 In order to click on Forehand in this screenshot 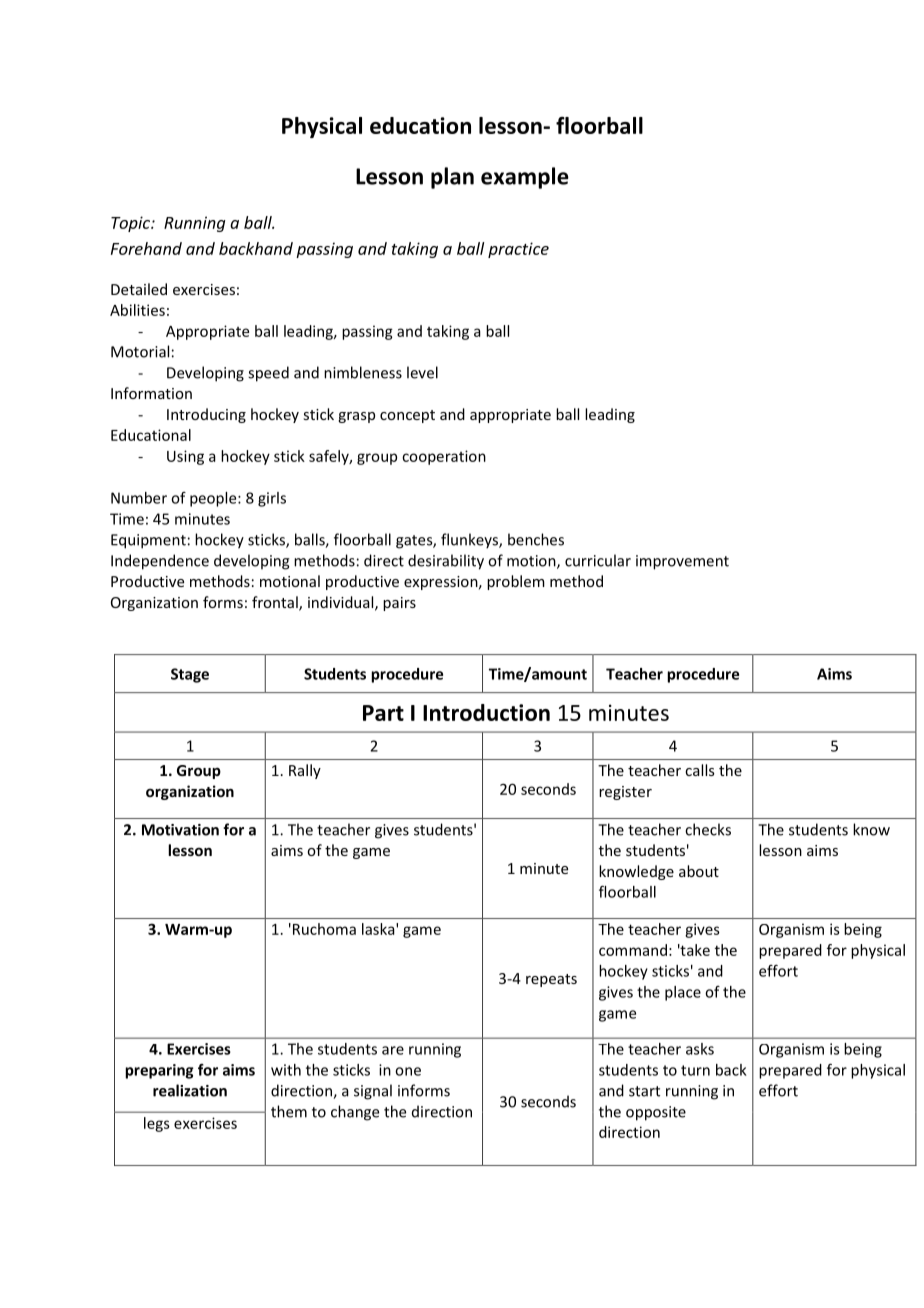, I will do `click(146, 248)`.
